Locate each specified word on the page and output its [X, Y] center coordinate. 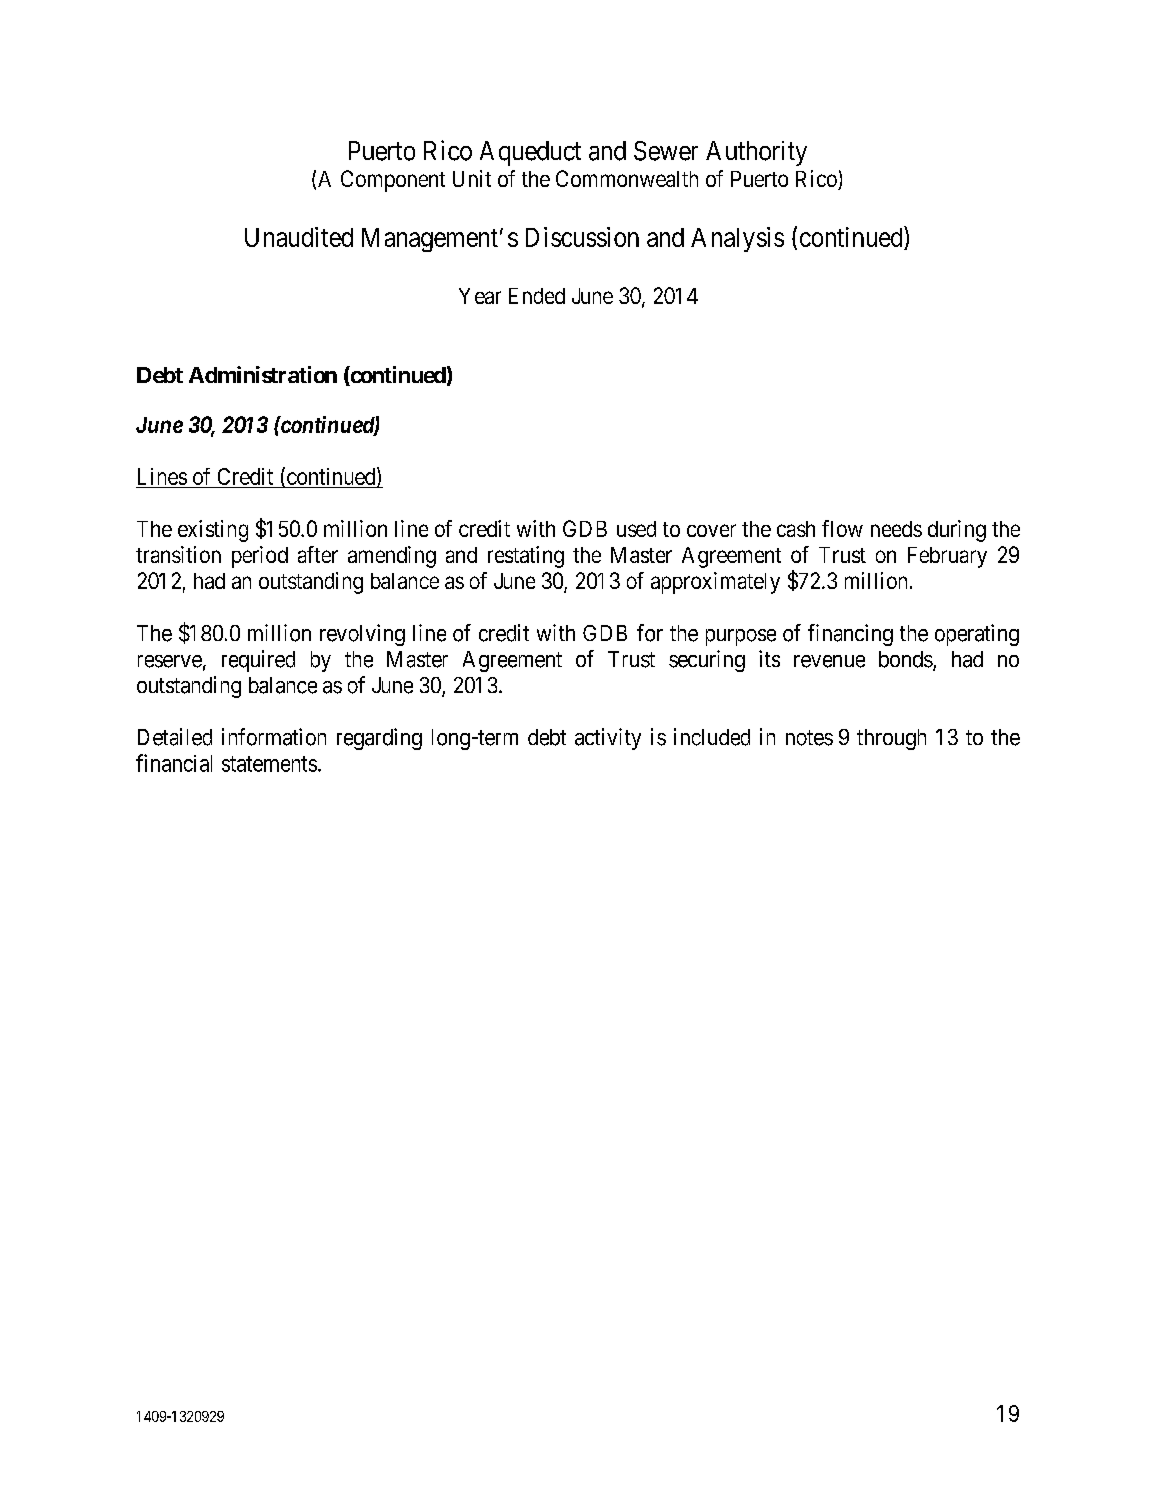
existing [213, 531]
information [274, 737]
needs [896, 529]
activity [608, 739]
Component [393, 181]
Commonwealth [627, 178]
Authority [756, 153]
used [636, 529]
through [891, 739]
